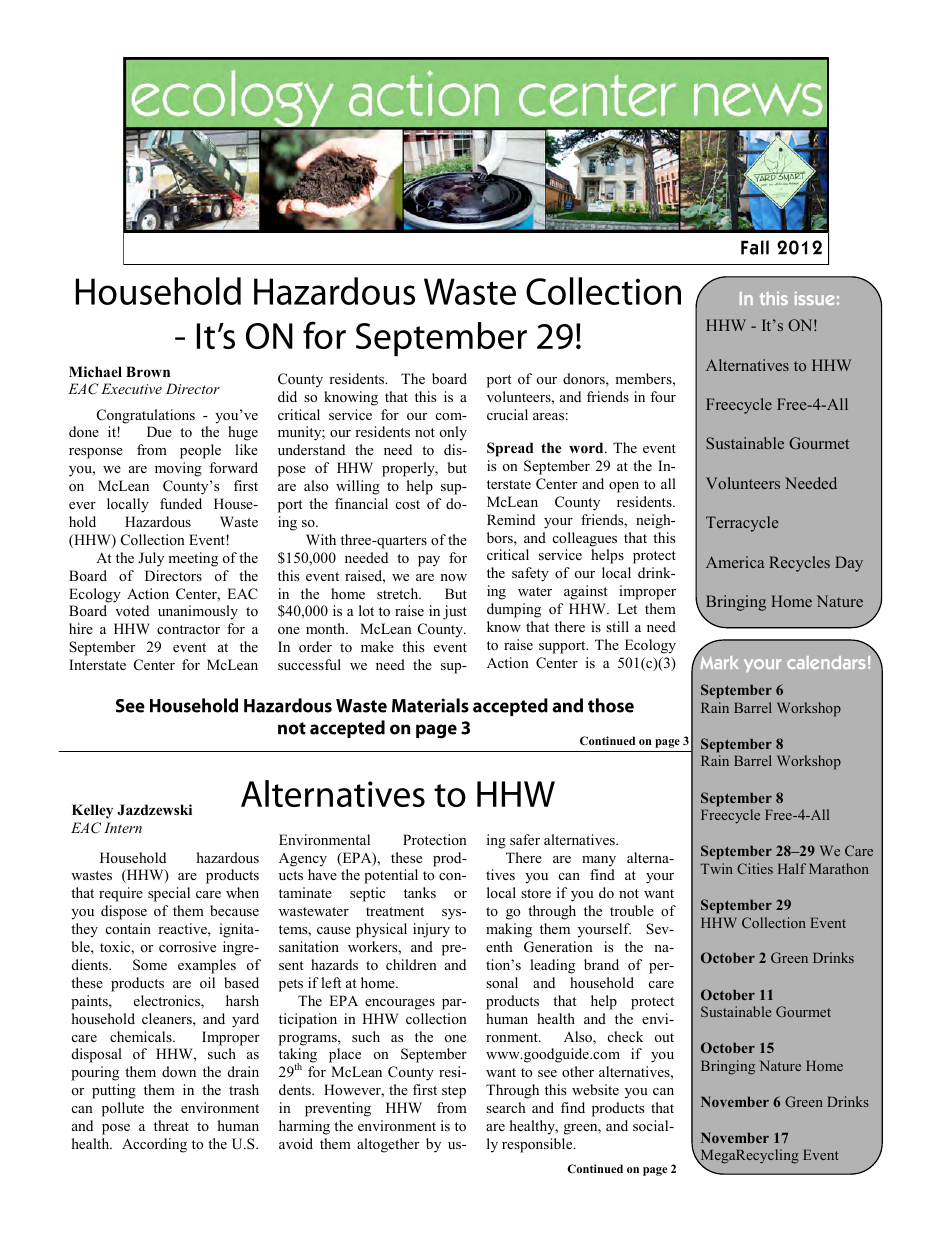 The width and height of the screenshot is (952, 1233). What do you see at coordinates (171, 1125) in the screenshot?
I see `threat` at bounding box center [171, 1125].
